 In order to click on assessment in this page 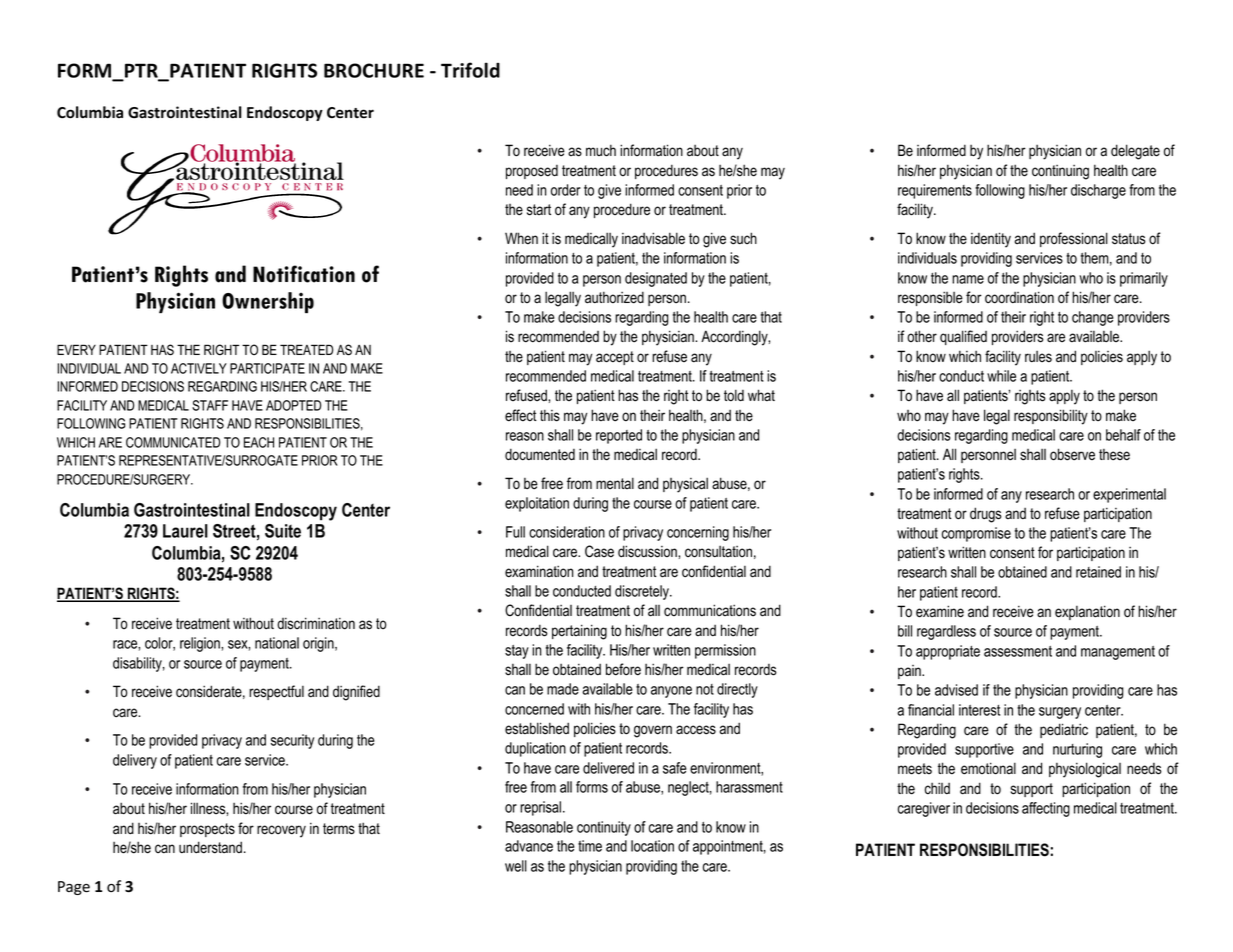, I will do `click(1018, 651)`.
